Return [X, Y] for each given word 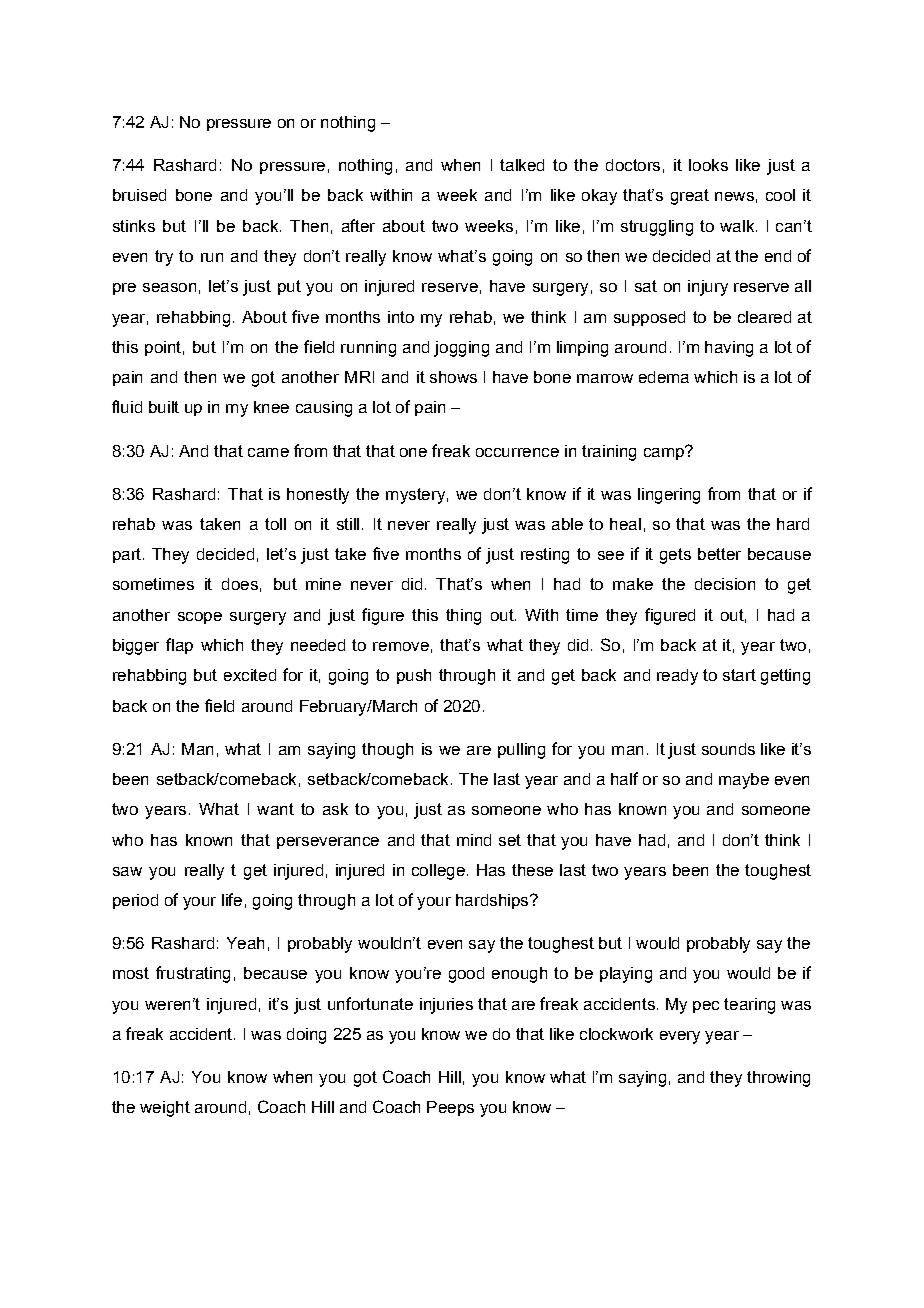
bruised [139, 195]
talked [522, 165]
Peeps [450, 1108]
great [690, 197]
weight [165, 1109]
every [680, 1037]
